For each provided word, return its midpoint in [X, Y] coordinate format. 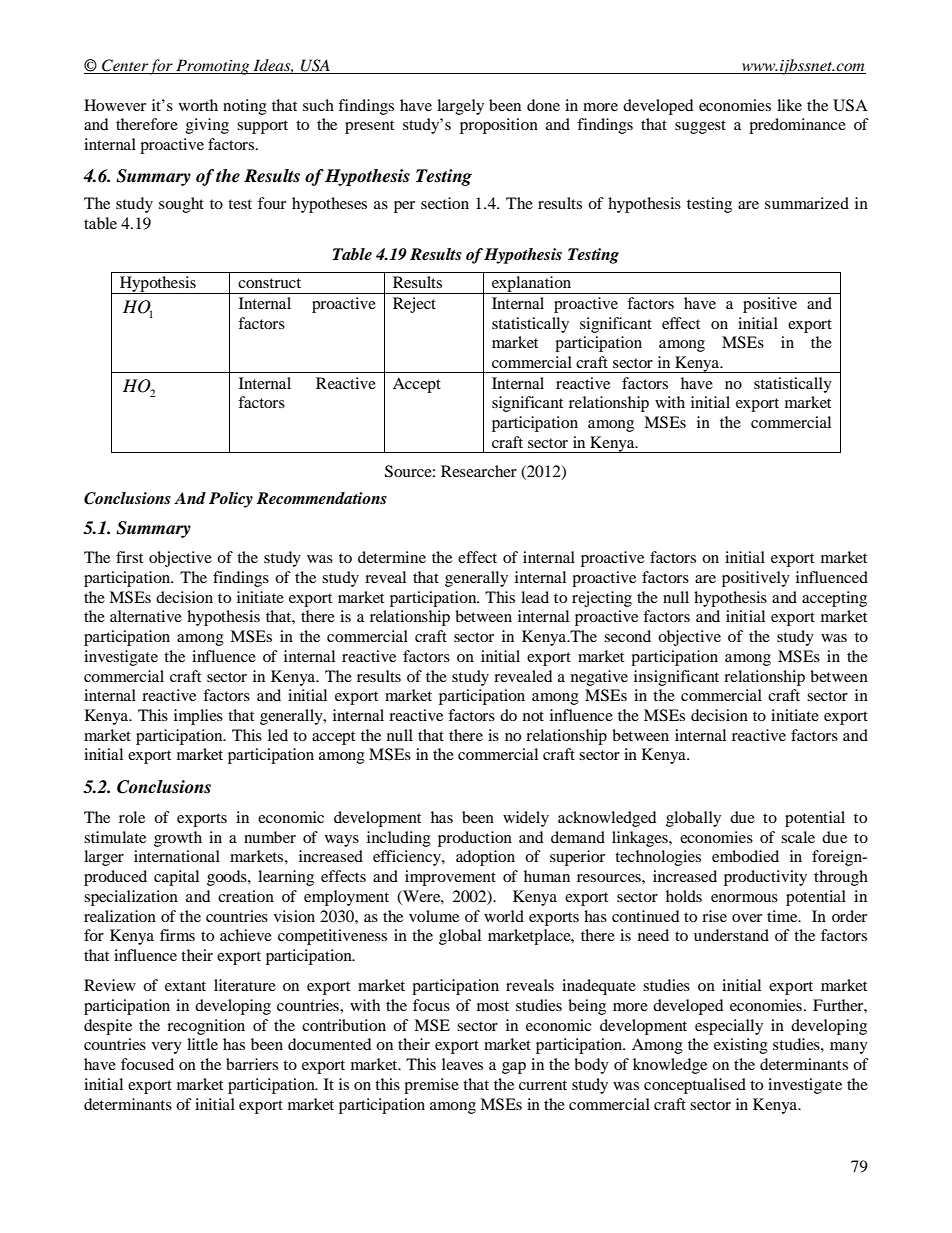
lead [535, 597]
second [627, 636]
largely [460, 107]
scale [798, 837]
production [475, 839]
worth [198, 105]
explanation [532, 285]
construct [269, 283]
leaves [462, 1064]
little [202, 1044]
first [129, 557]
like [789, 105]
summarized [807, 203]
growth [178, 839]
